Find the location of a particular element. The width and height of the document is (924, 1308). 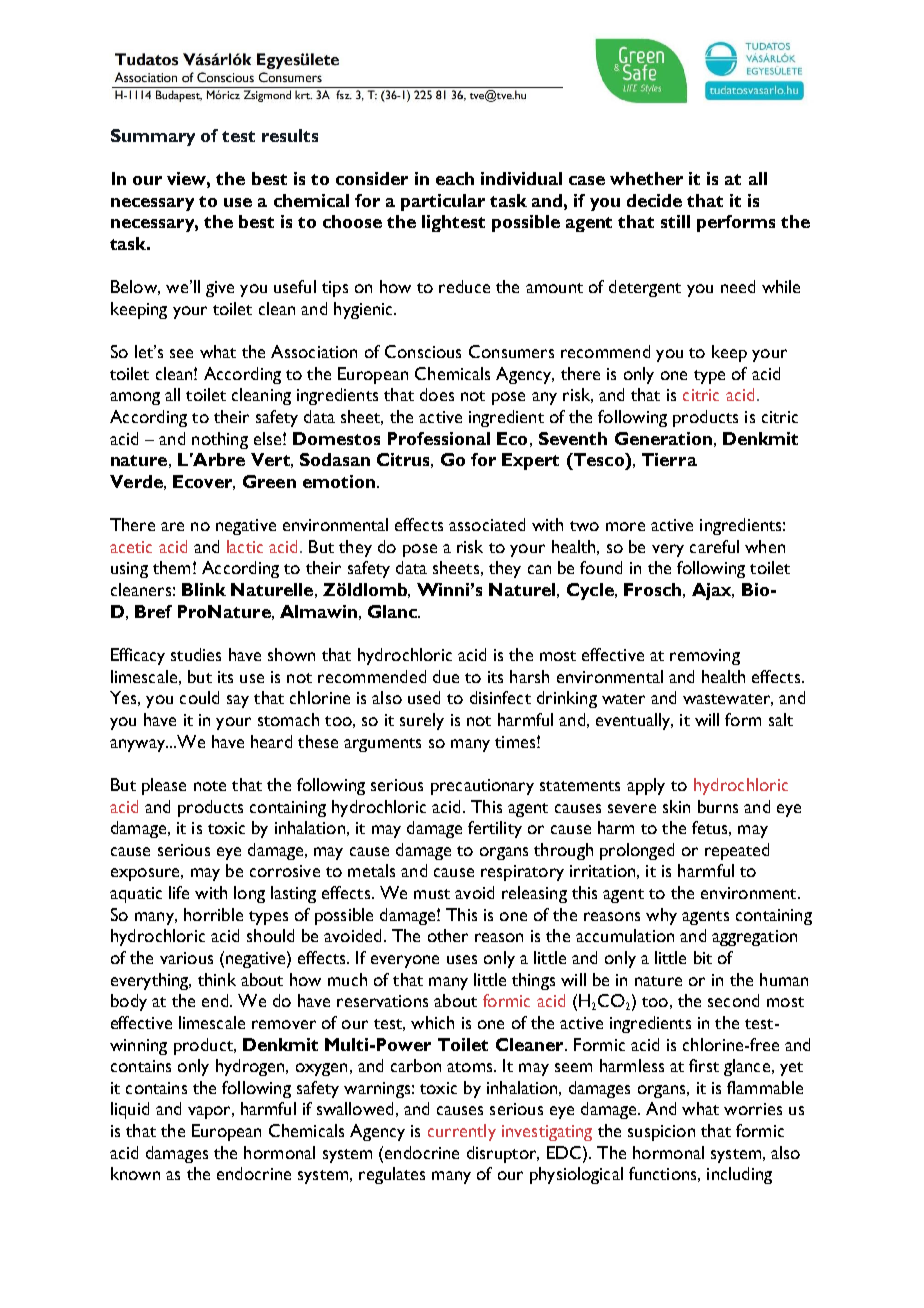

Green is located at coordinates (269, 481).
